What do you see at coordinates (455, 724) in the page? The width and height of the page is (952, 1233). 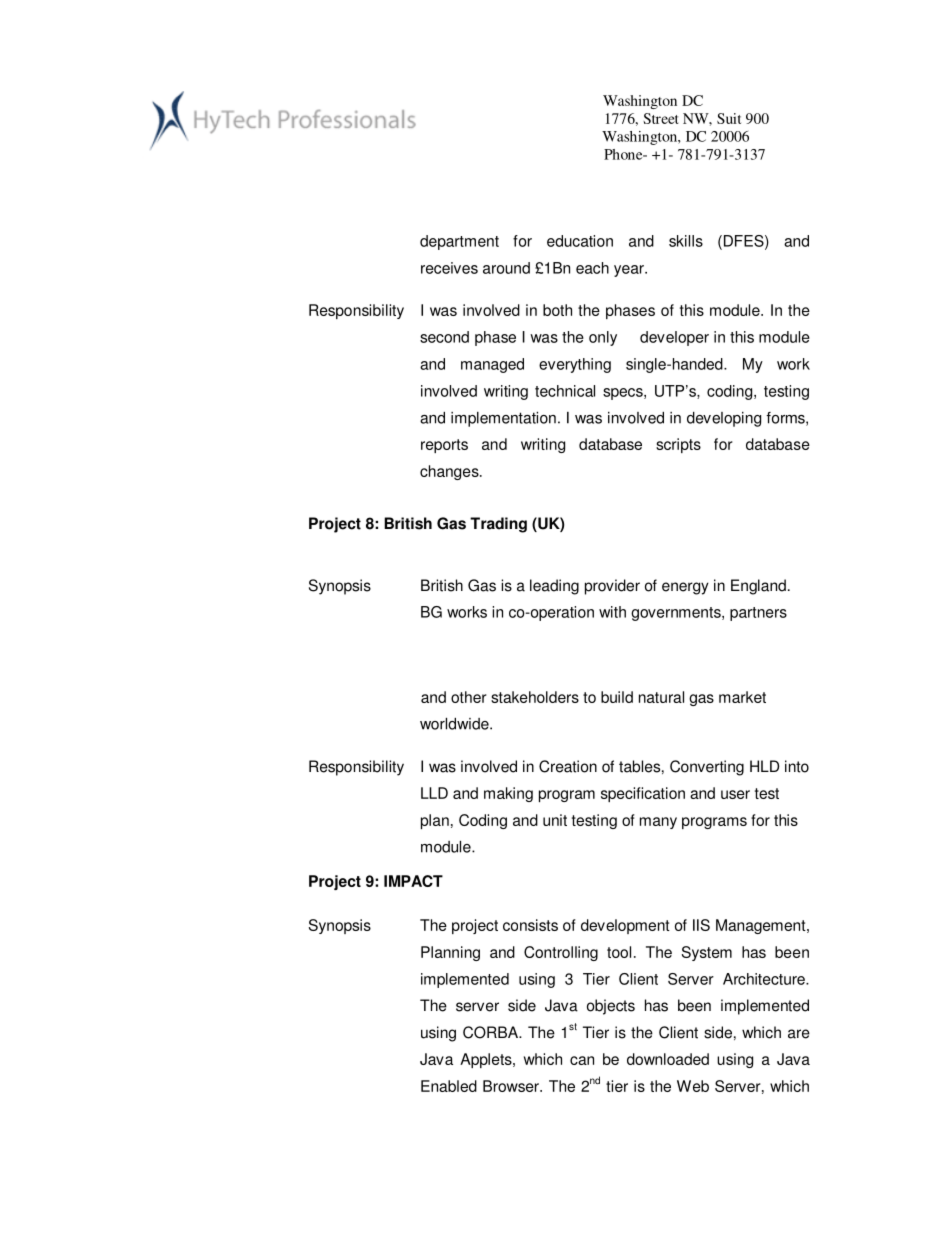 I see `worldwide` at bounding box center [455, 724].
